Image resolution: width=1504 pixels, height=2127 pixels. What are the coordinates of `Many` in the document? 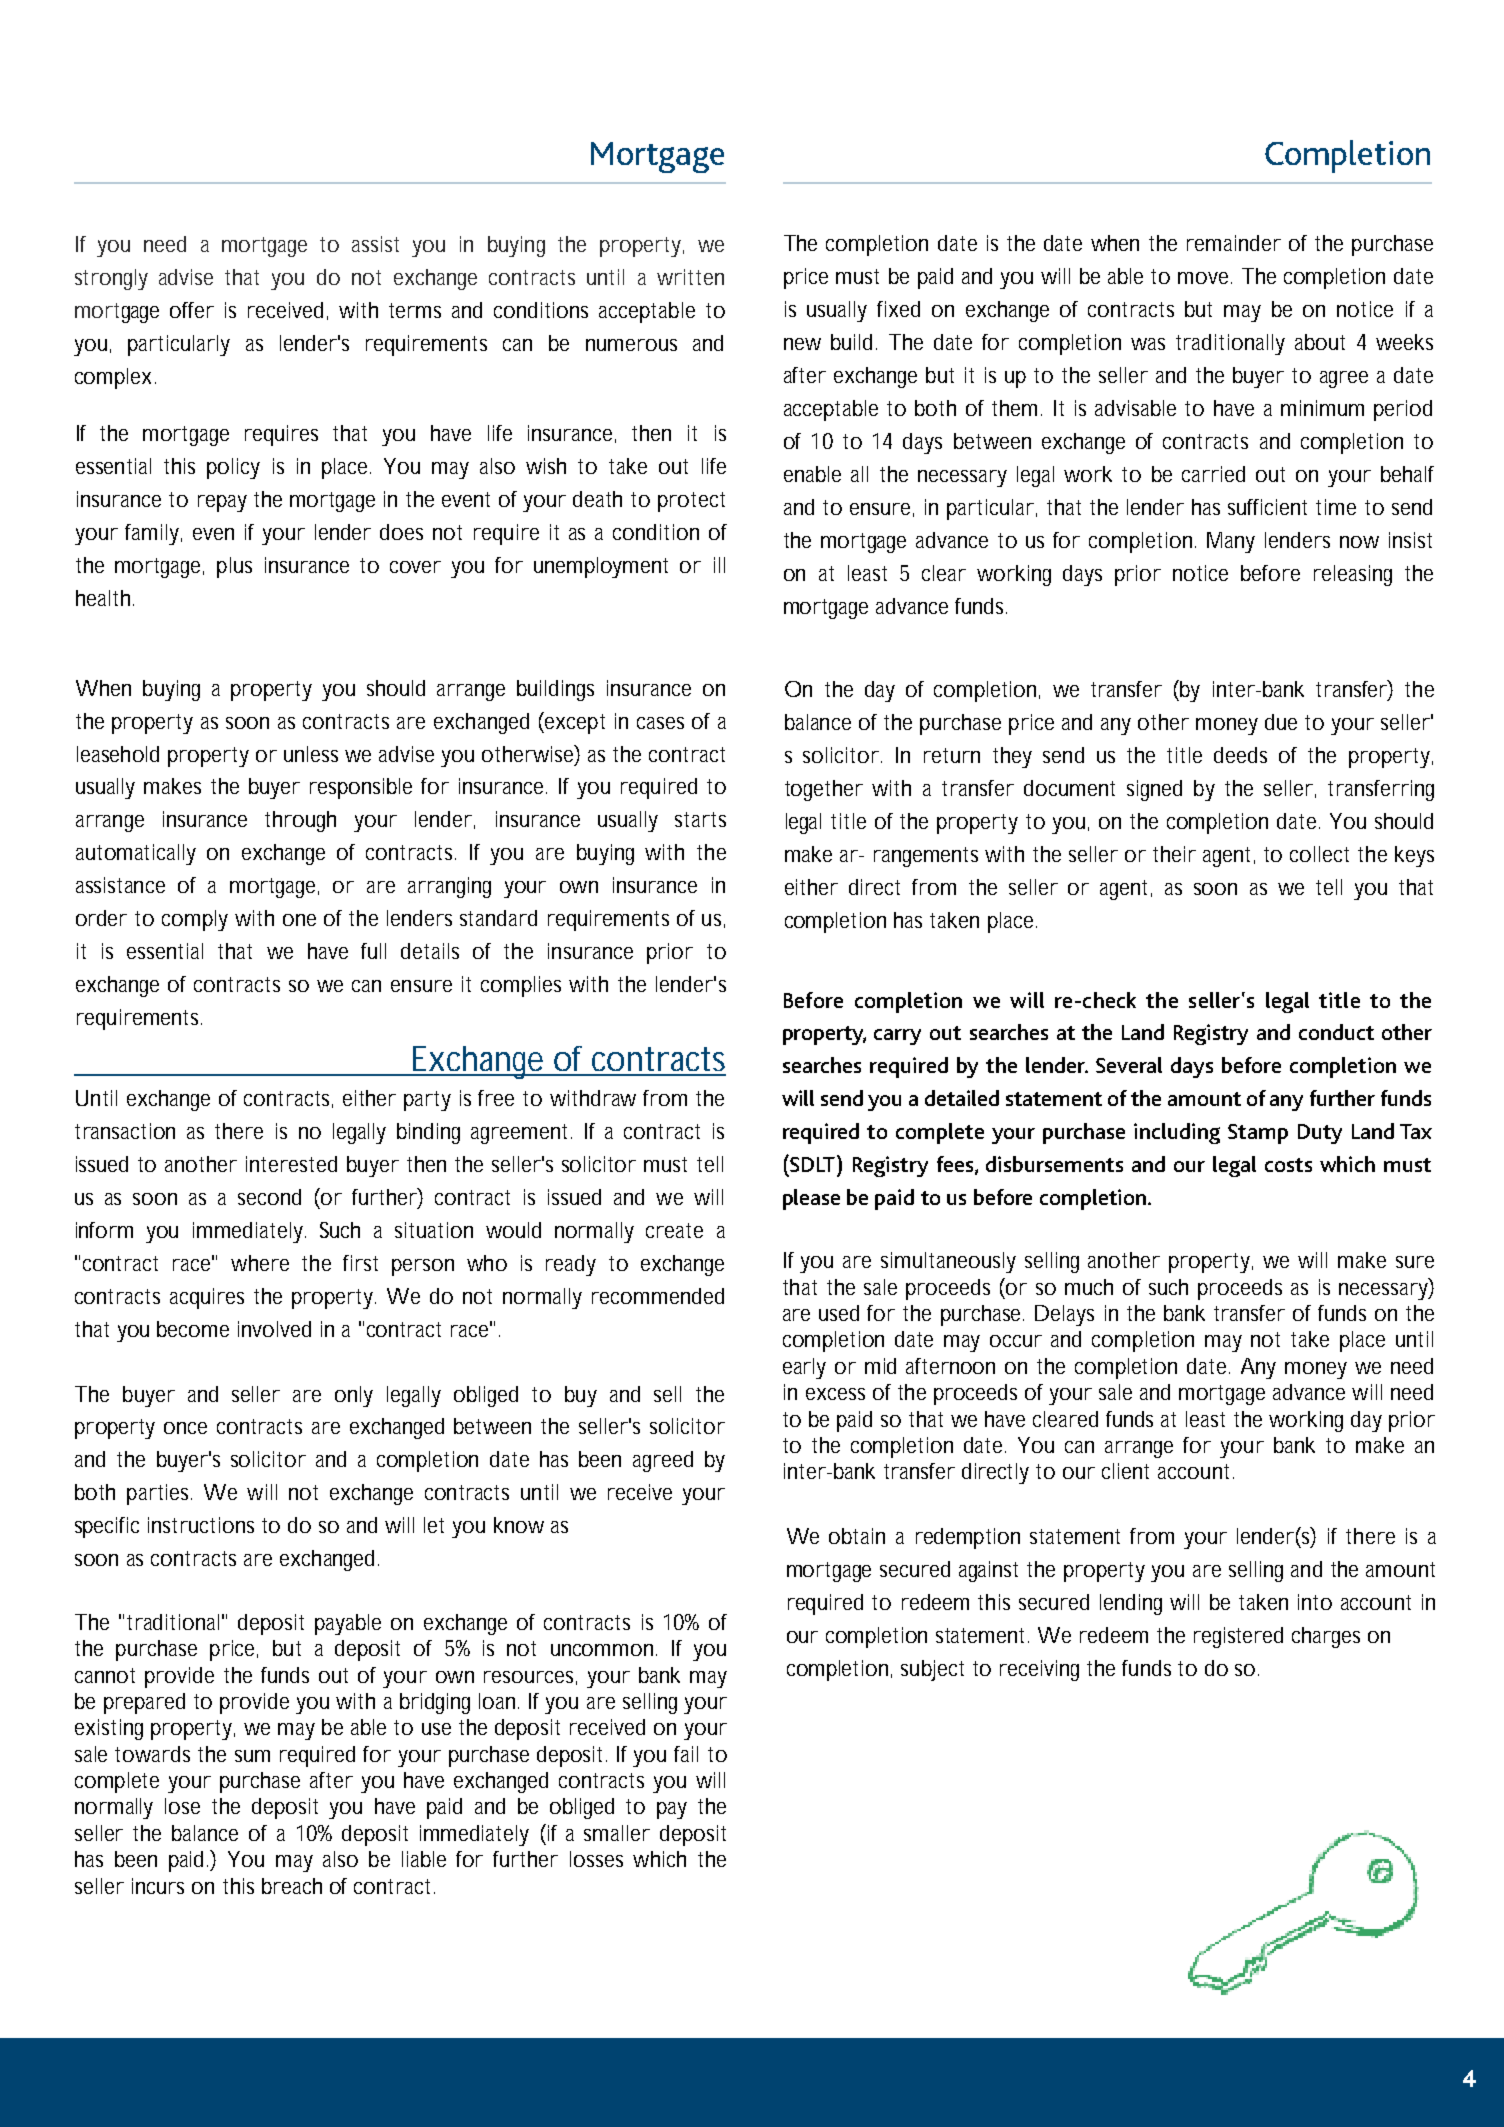 It's located at (1231, 542).
